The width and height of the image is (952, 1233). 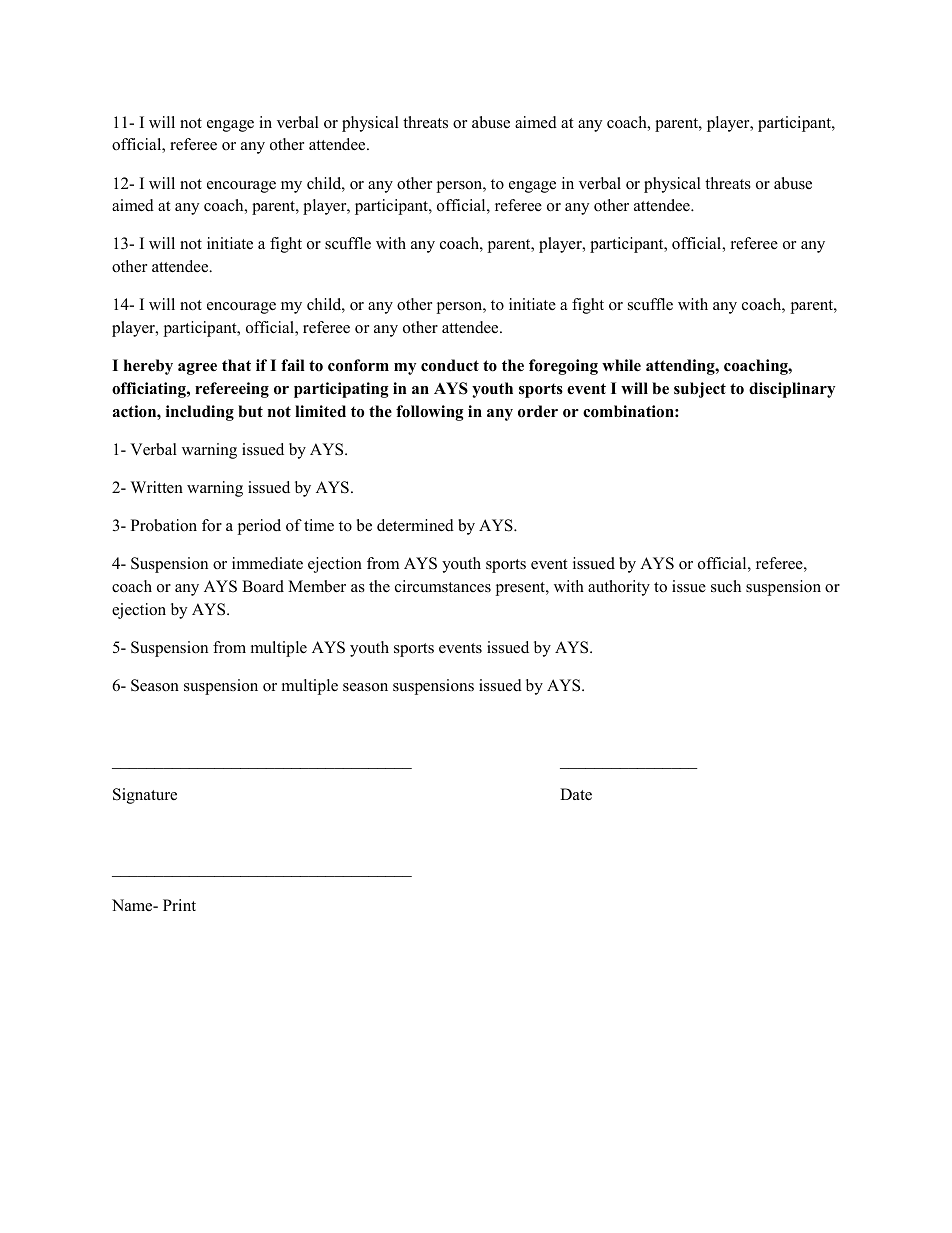 What do you see at coordinates (415, 525) in the image?
I see `determined` at bounding box center [415, 525].
